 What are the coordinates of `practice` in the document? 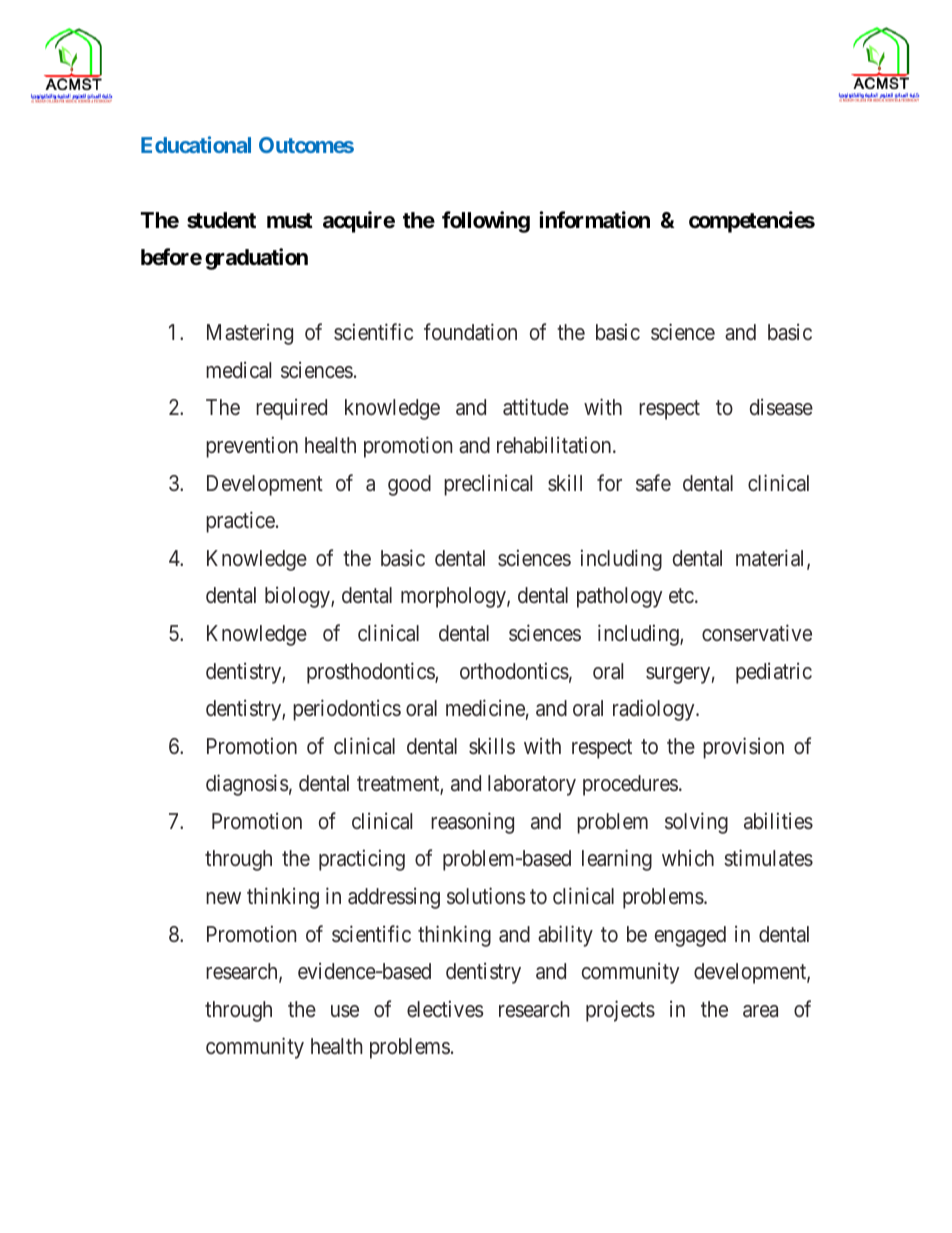 It's located at (240, 522).
